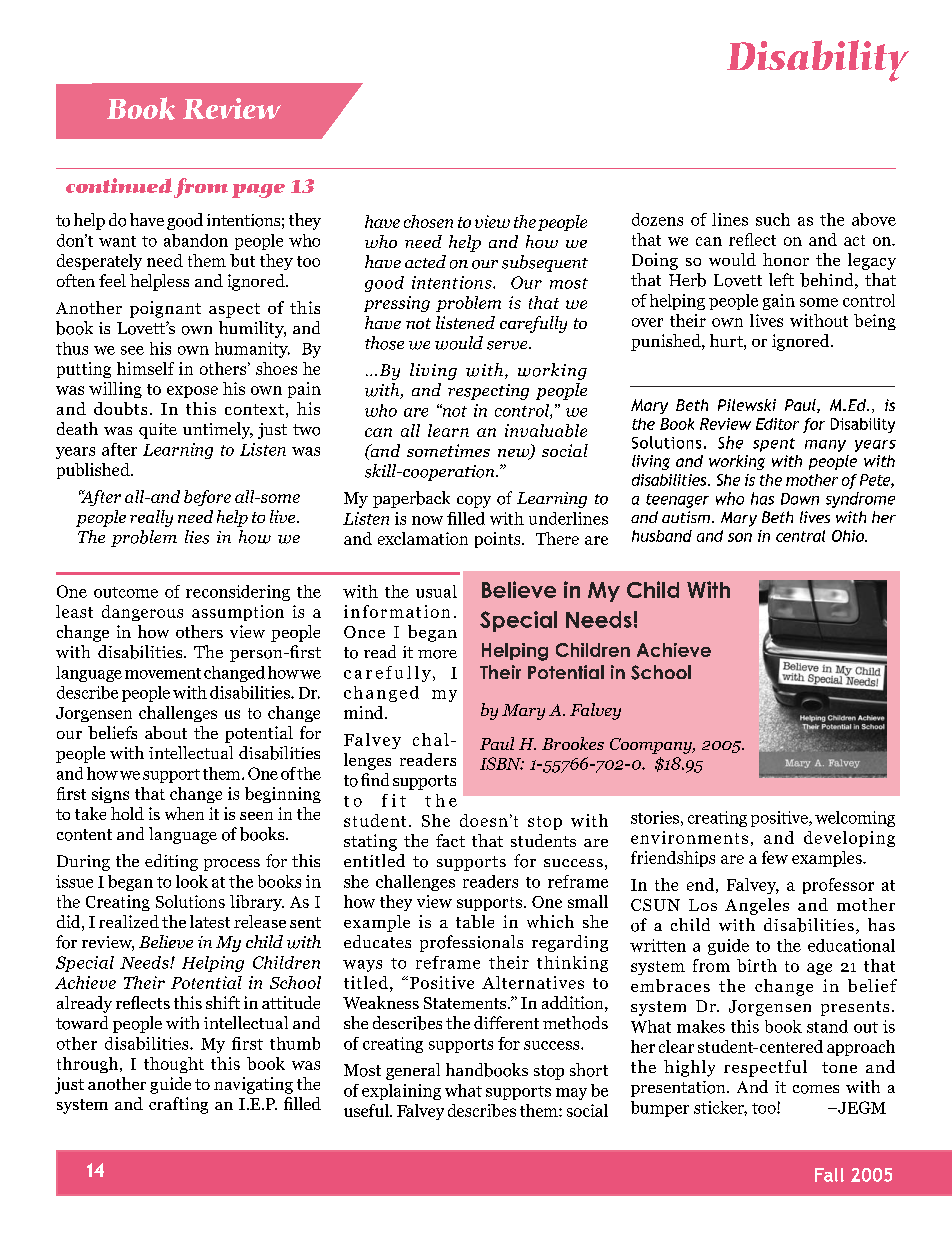 The image size is (952, 1233). I want to click on explaining, so click(401, 1092).
